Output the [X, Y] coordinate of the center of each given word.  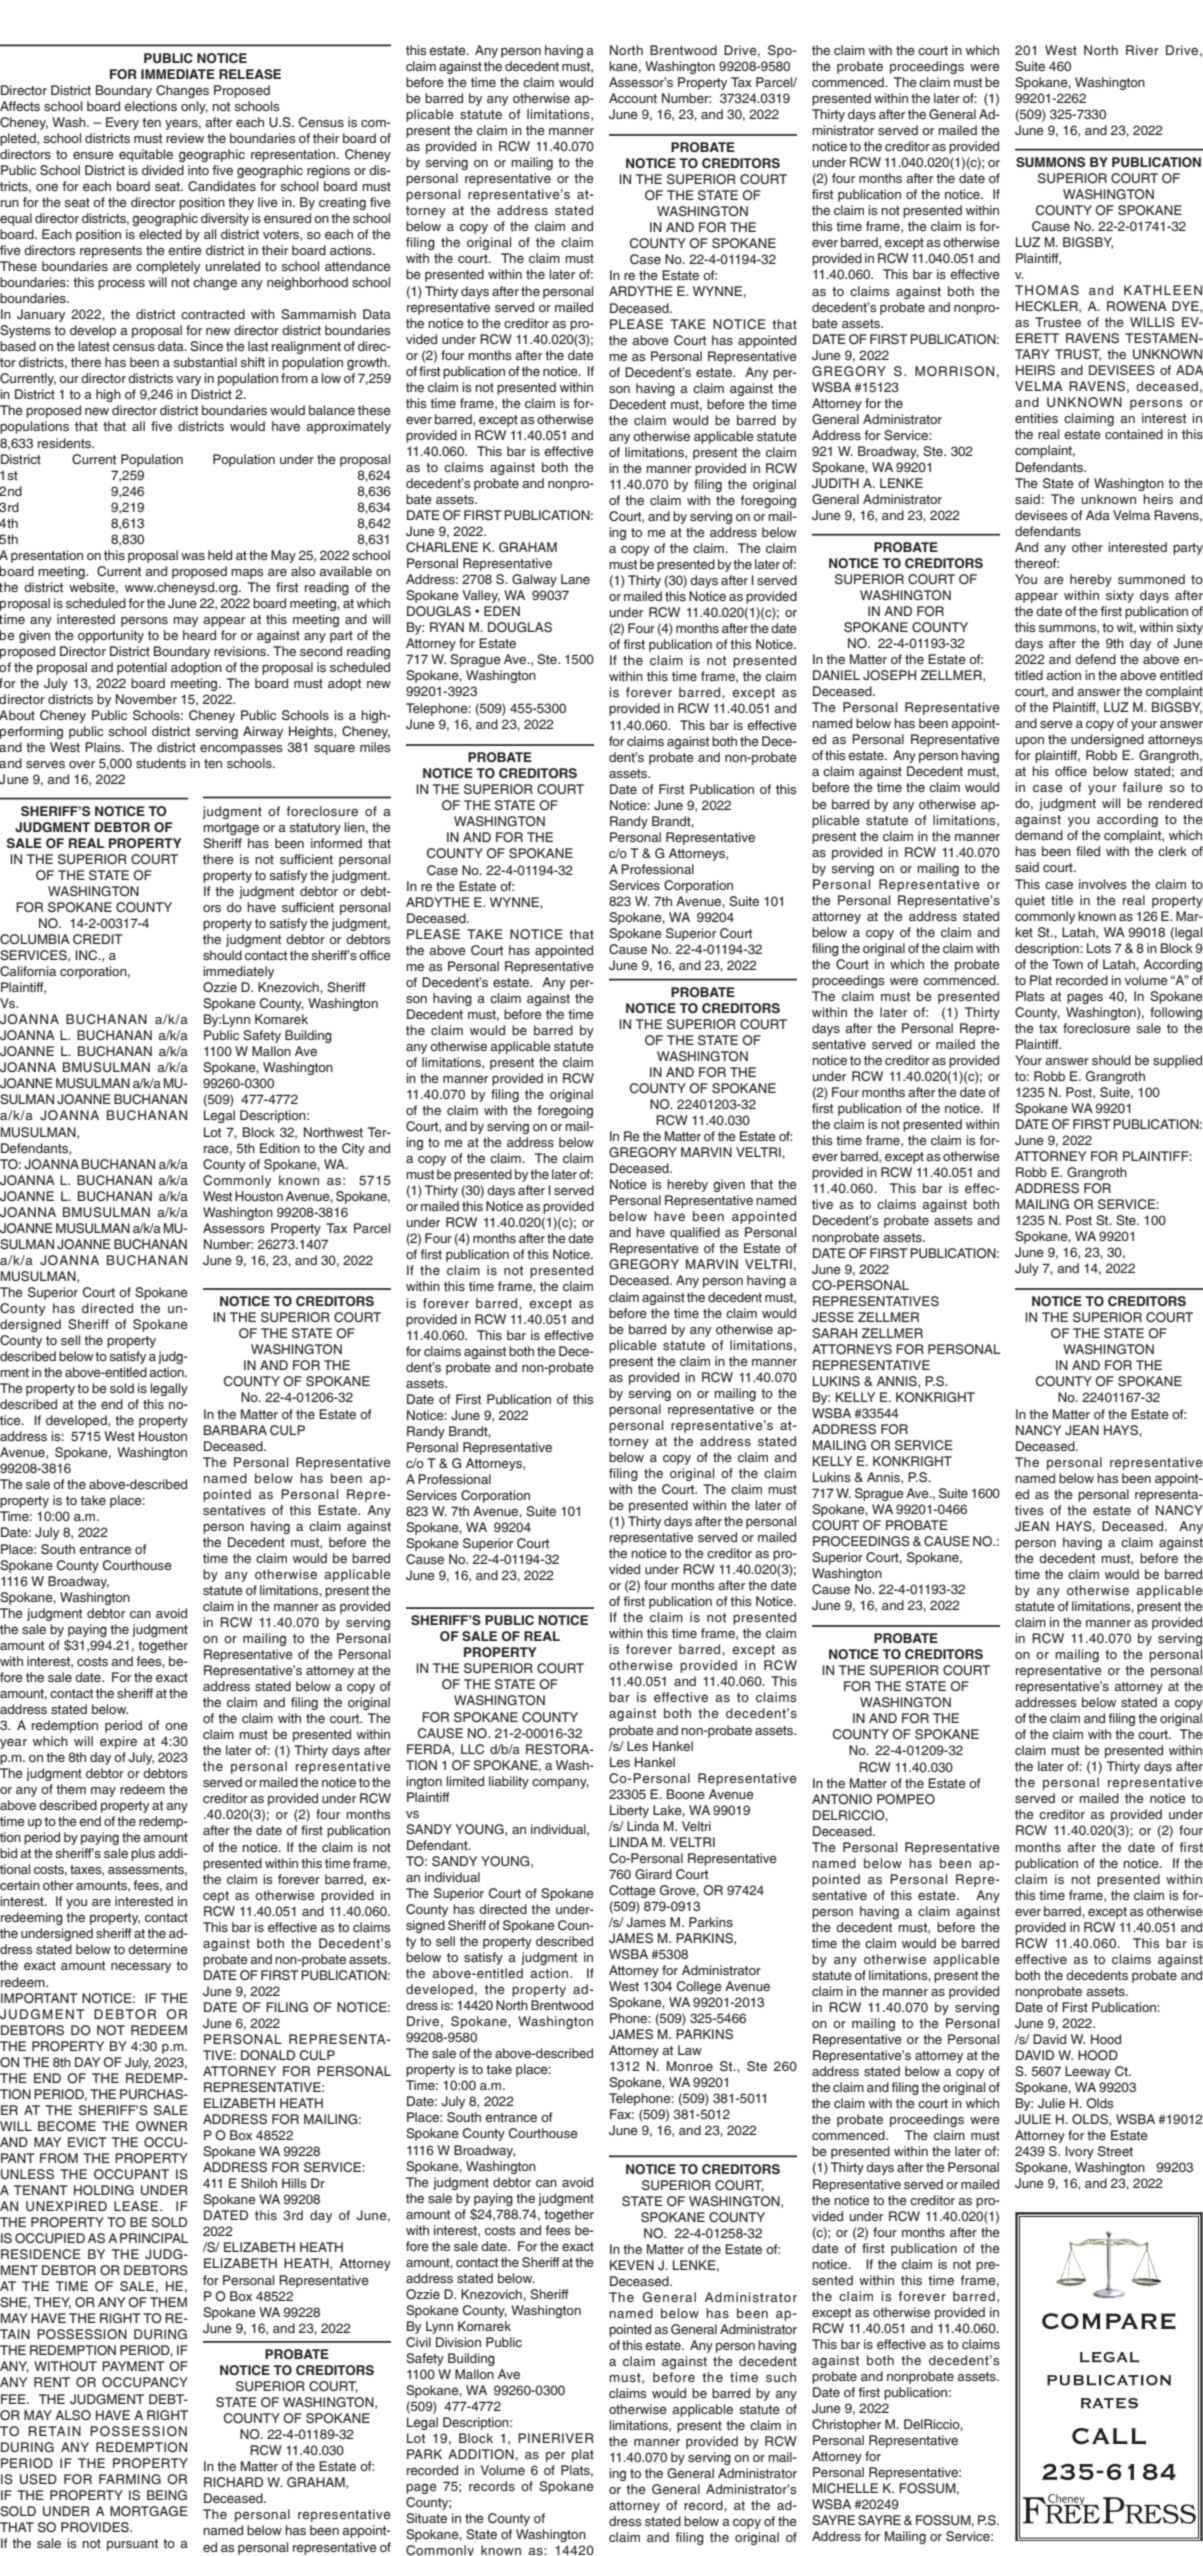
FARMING [130, 2479]
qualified [695, 1233]
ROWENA [1137, 306]
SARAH [834, 1333]
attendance [358, 266]
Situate [426, 2518]
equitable [146, 155]
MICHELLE [845, 2488]
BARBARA [235, 1430]
